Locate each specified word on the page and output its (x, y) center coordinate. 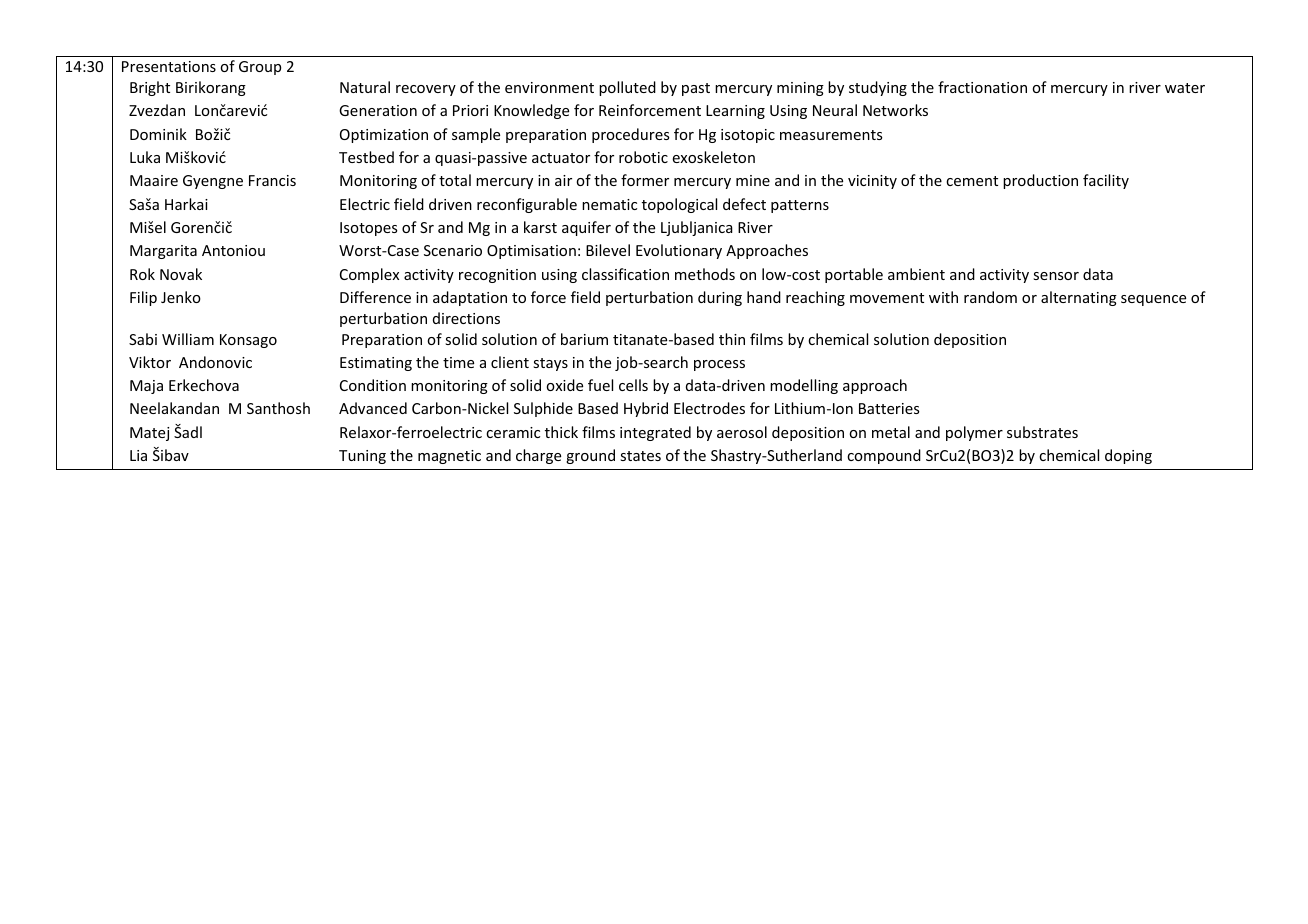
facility (1106, 181)
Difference (375, 297)
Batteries (889, 408)
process (719, 365)
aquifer (586, 228)
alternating (1079, 298)
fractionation (982, 87)
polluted (627, 88)
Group (260, 68)
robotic (643, 157)
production (1040, 181)
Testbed (366, 157)
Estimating (376, 364)
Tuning (362, 457)
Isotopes (368, 229)
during (720, 298)
